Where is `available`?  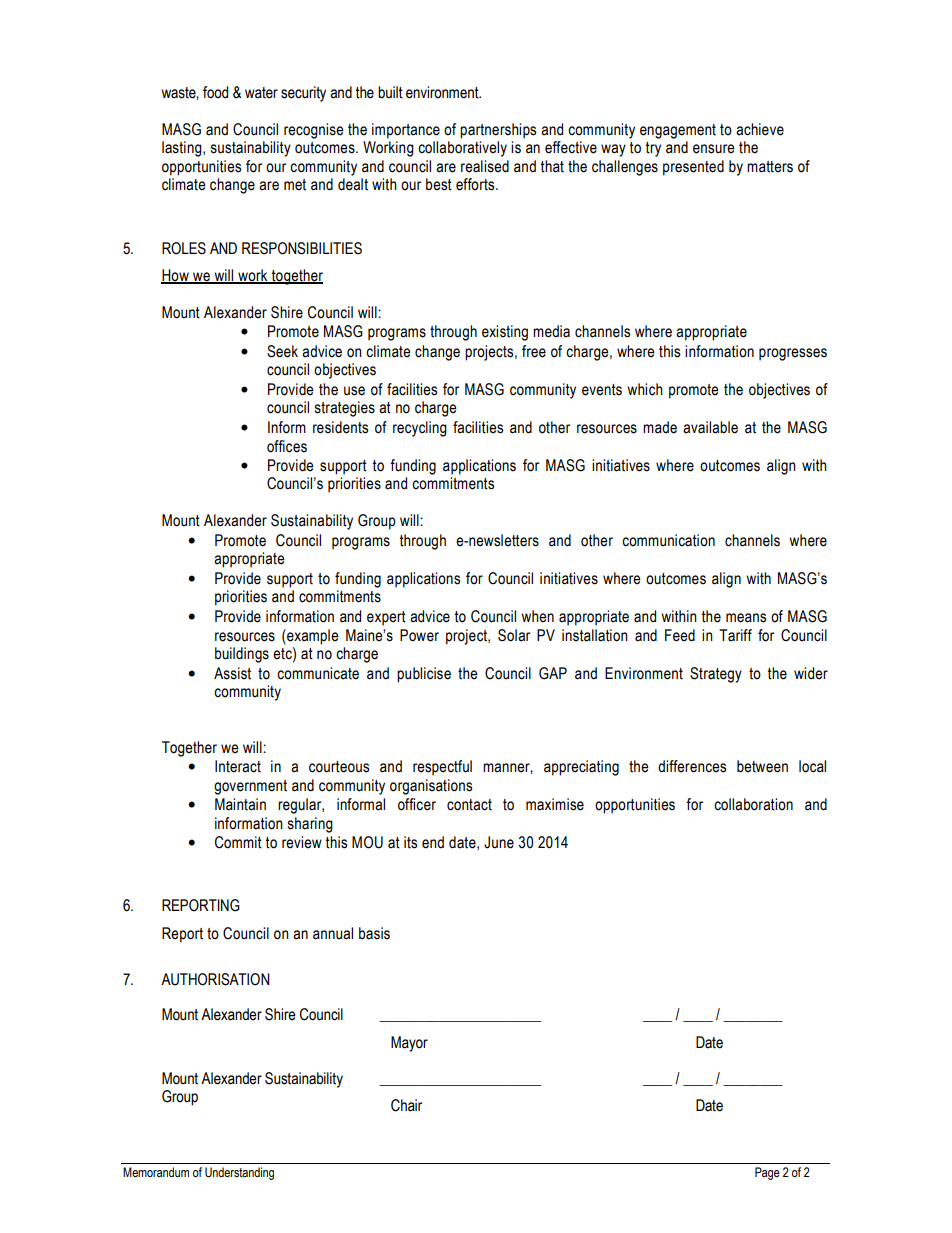 available is located at coordinates (710, 427).
